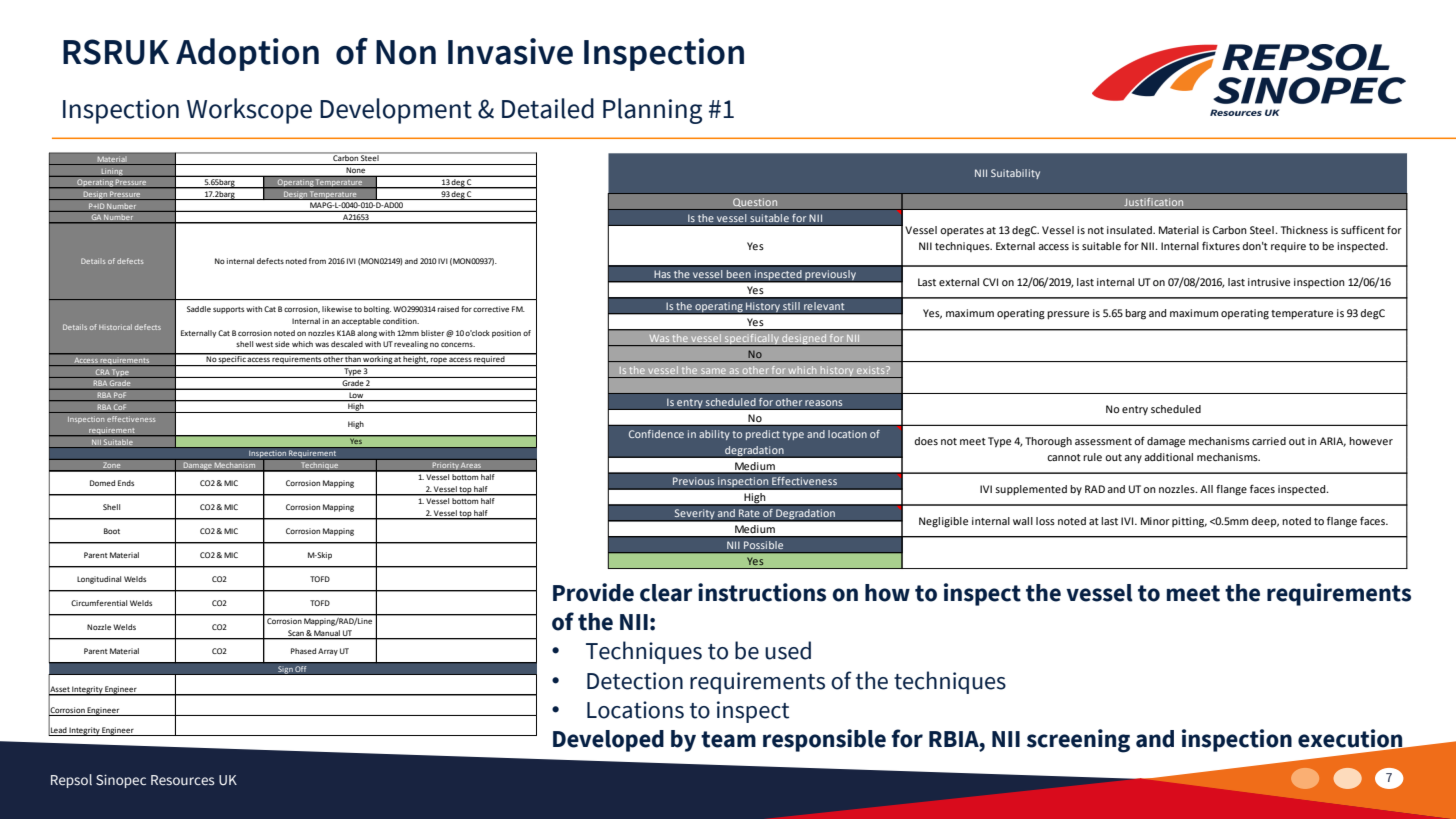 This page has width=1456, height=819. What do you see at coordinates (652, 111) in the page?
I see `Planning` at bounding box center [652, 111].
